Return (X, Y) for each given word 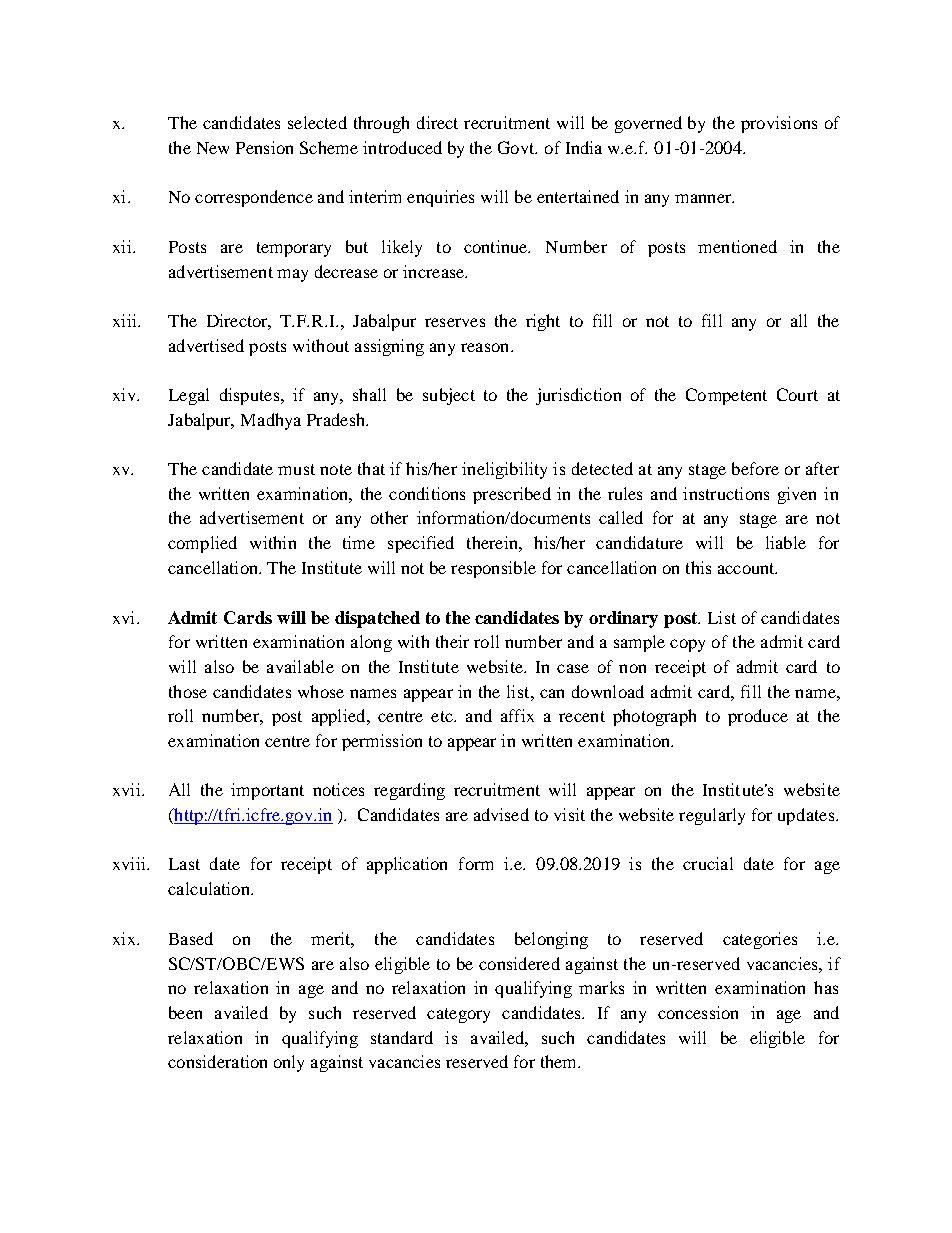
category (458, 1015)
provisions (779, 124)
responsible (493, 569)
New (213, 148)
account (747, 568)
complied (202, 544)
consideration (217, 1061)
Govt (517, 147)
